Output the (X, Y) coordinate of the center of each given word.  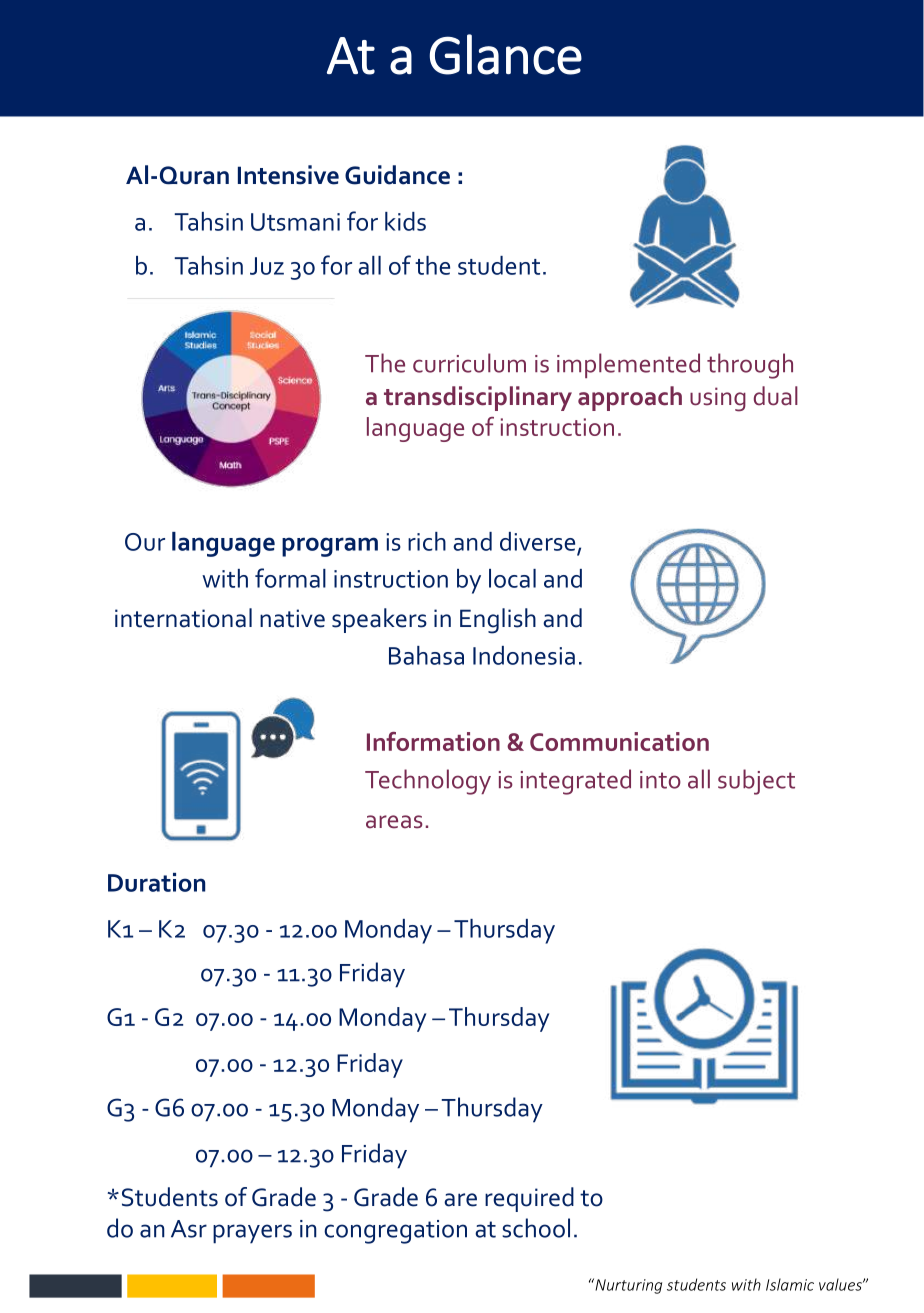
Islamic (790, 1284)
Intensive (288, 175)
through (750, 366)
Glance (506, 54)
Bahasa (426, 655)
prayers (252, 1234)
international (183, 618)
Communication (619, 741)
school (536, 1228)
